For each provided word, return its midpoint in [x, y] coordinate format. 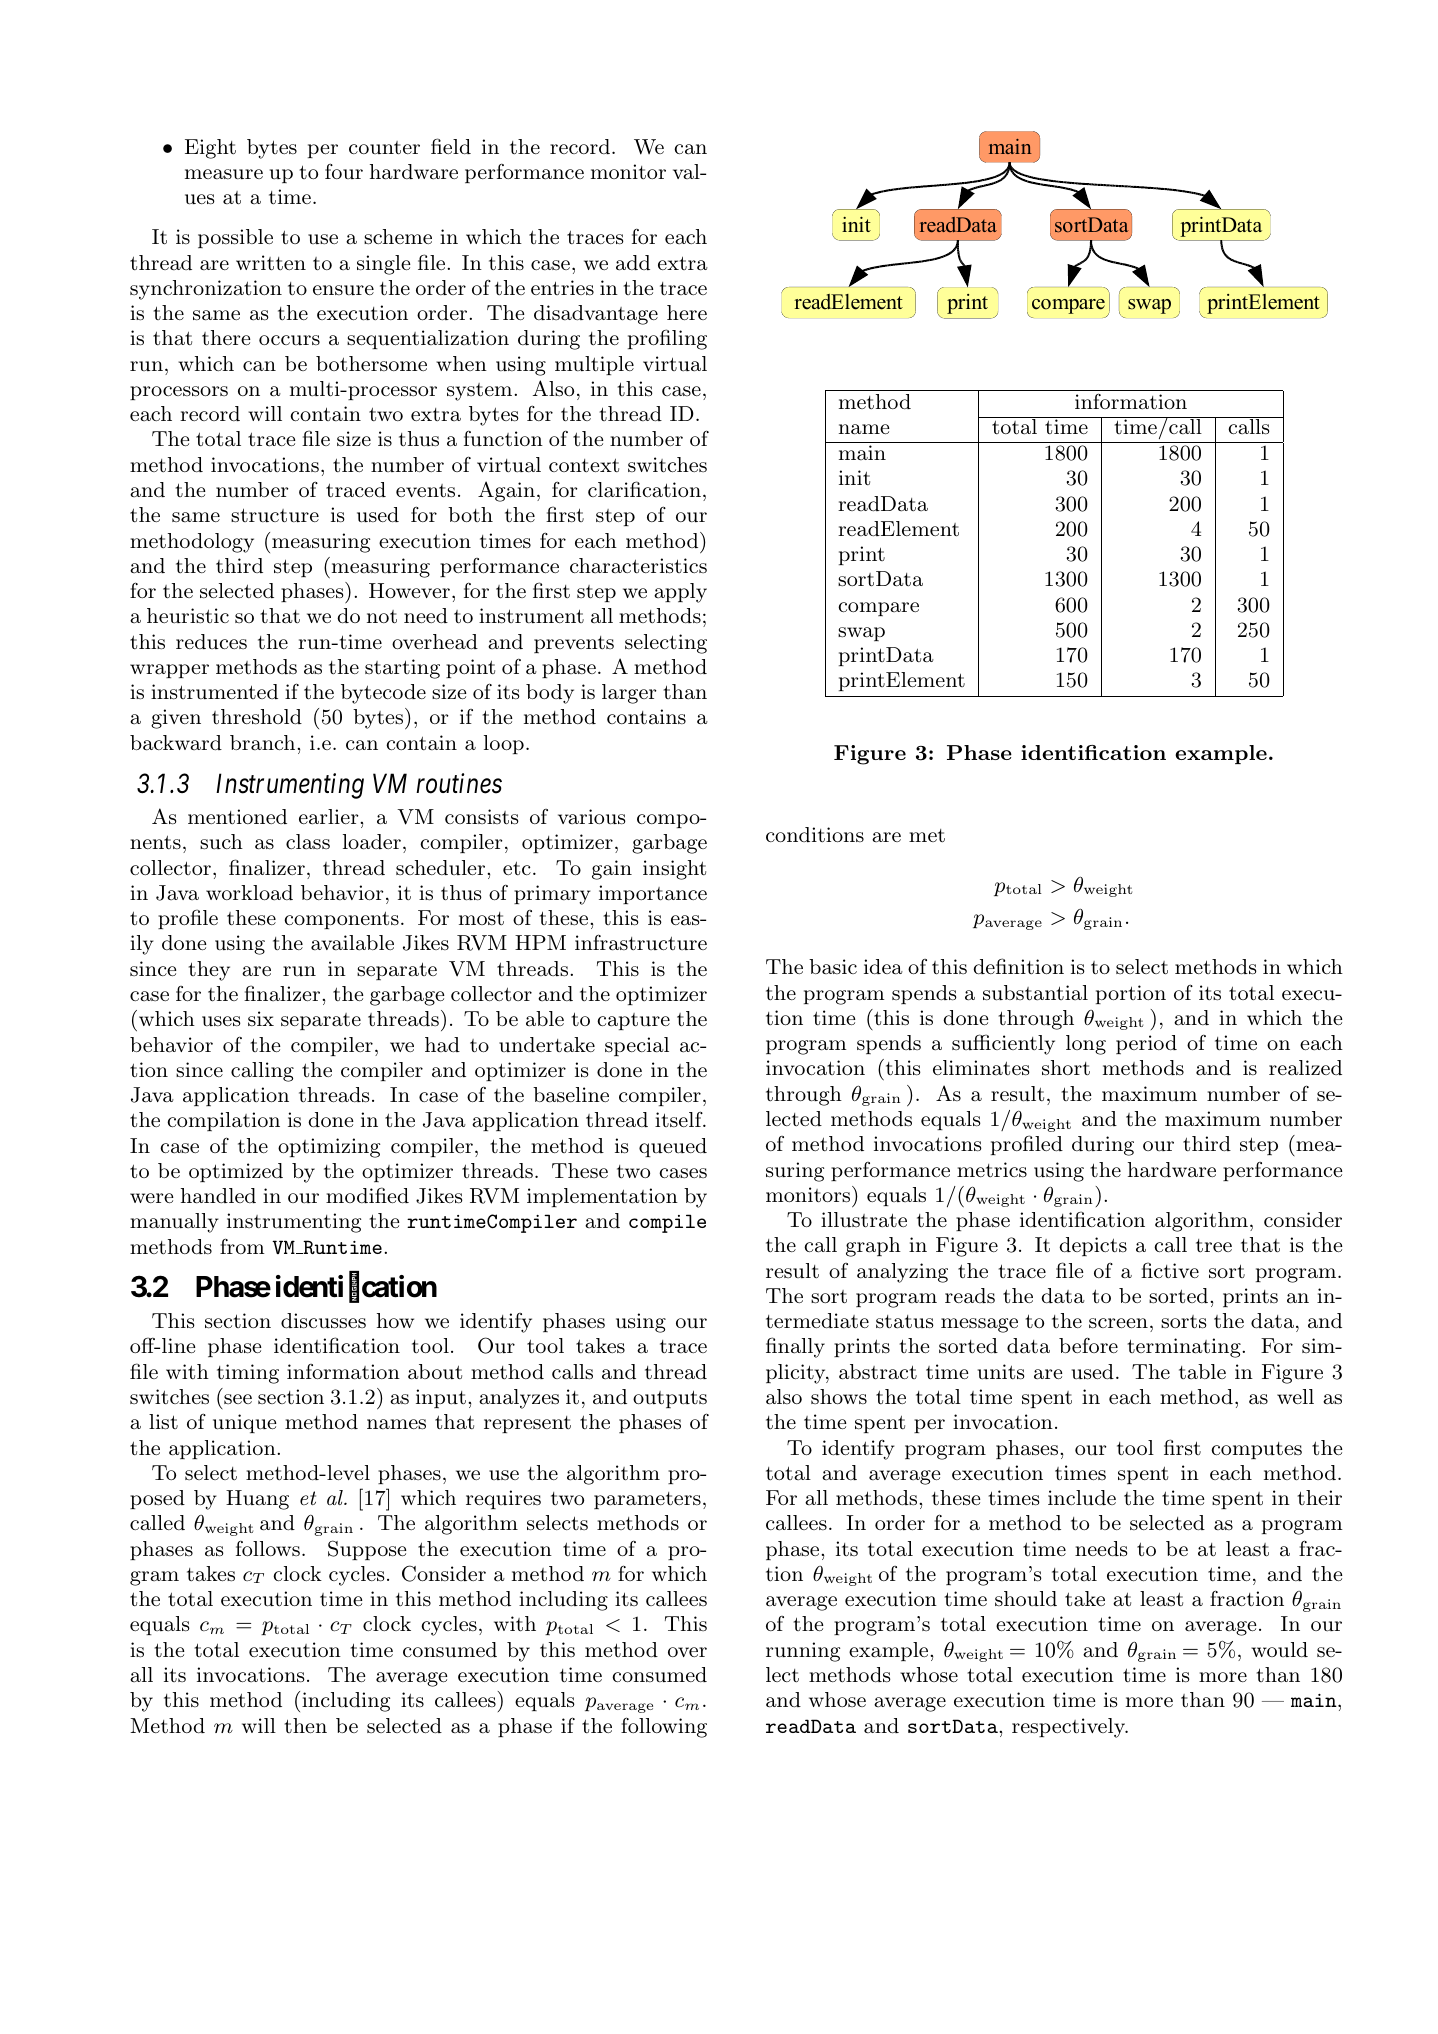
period [1146, 1044]
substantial [1035, 993]
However [411, 590]
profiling [667, 339]
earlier [330, 817]
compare [878, 609]
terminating [1185, 1348]
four [344, 171]
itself [680, 1119]
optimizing [329, 1148]
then [305, 1725]
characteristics [638, 566]
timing [248, 1374]
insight [674, 870]
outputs [670, 1399]
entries [562, 287]
